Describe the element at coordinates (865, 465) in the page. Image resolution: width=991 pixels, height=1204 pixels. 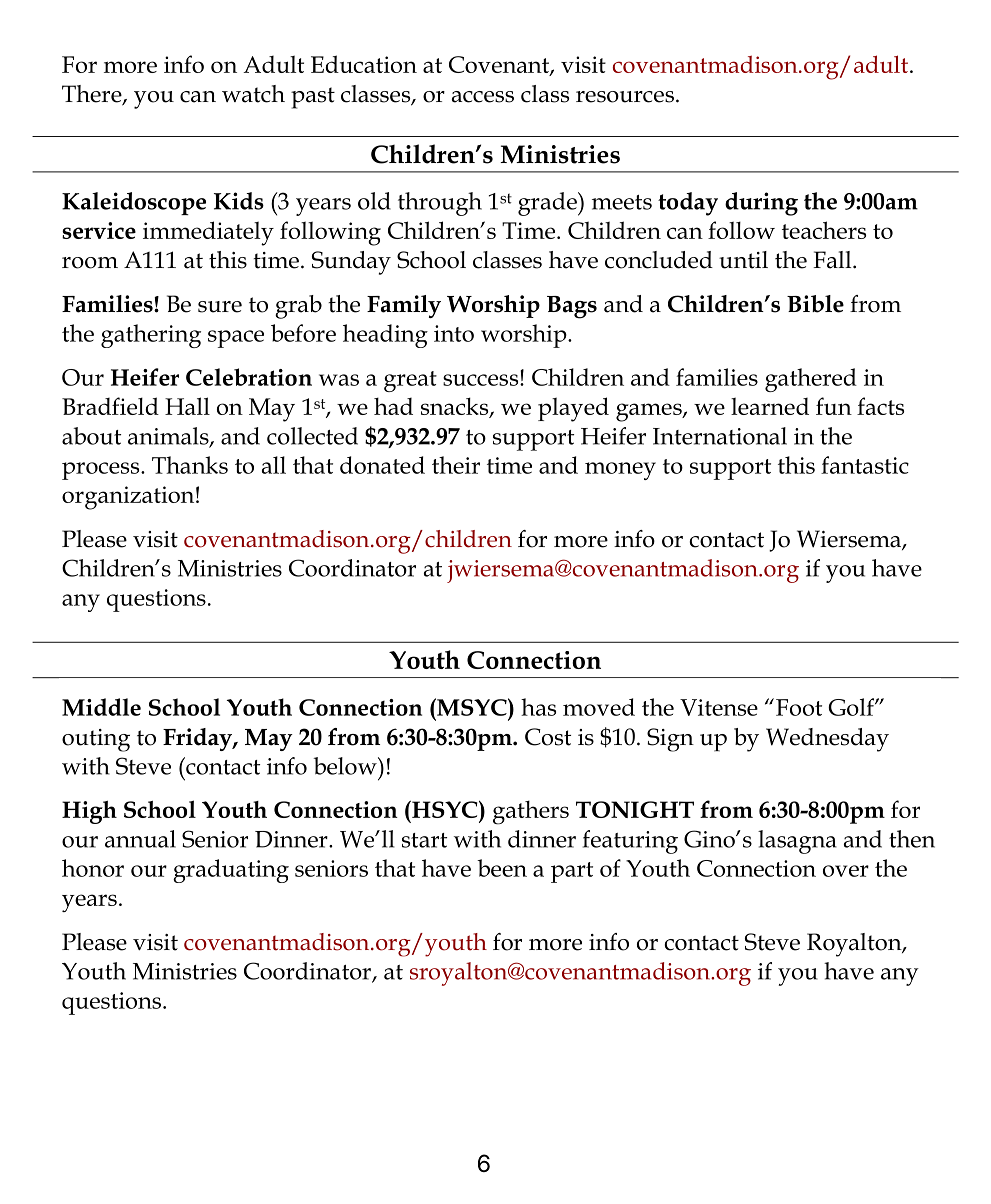
I see `fantastic` at that location.
